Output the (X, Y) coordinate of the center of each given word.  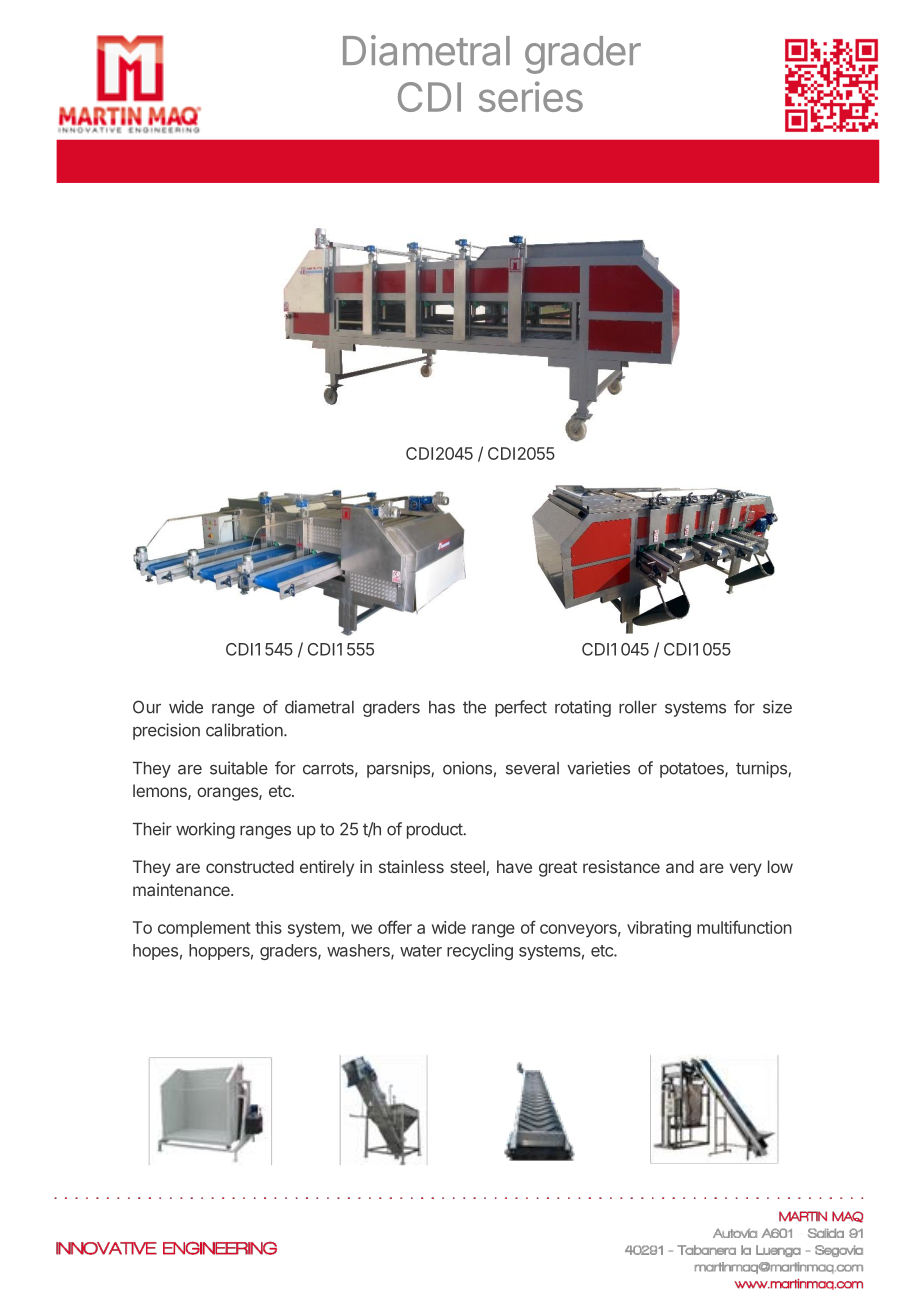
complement (204, 929)
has (442, 707)
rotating (583, 708)
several (532, 768)
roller (638, 707)
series (531, 96)
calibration (245, 730)
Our (147, 707)
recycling (480, 951)
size (777, 707)
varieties (598, 768)
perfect (521, 708)
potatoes (693, 770)
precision (166, 731)
